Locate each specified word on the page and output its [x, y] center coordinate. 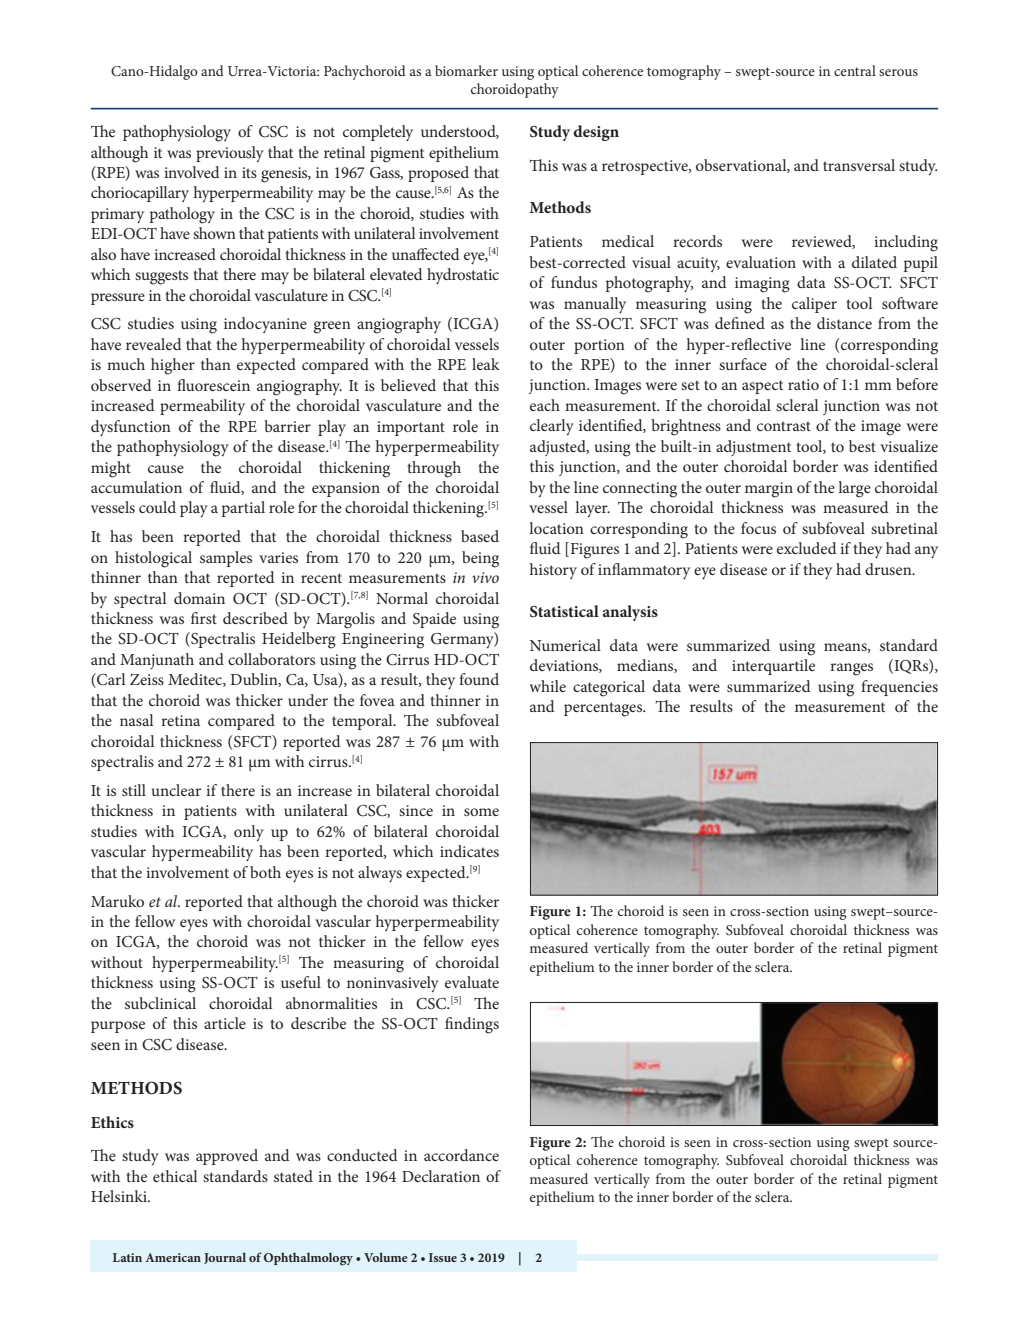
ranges [851, 669]
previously [230, 154]
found [479, 679]
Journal [225, 1258]
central [855, 70]
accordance [461, 1155]
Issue [443, 1257]
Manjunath [157, 661]
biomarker [466, 70]
